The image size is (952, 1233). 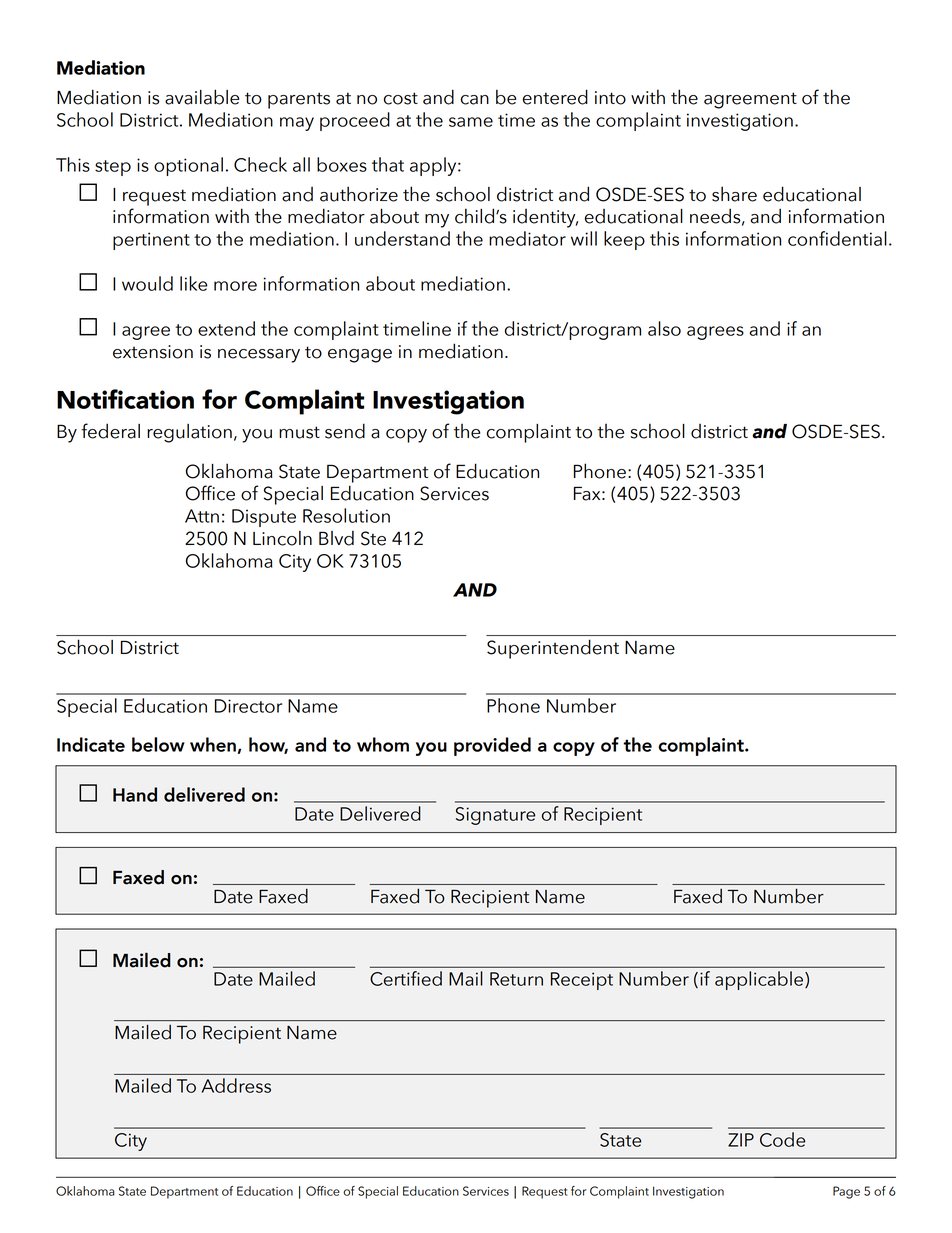 What do you see at coordinates (664, 328) in the screenshot?
I see `also` at bounding box center [664, 328].
